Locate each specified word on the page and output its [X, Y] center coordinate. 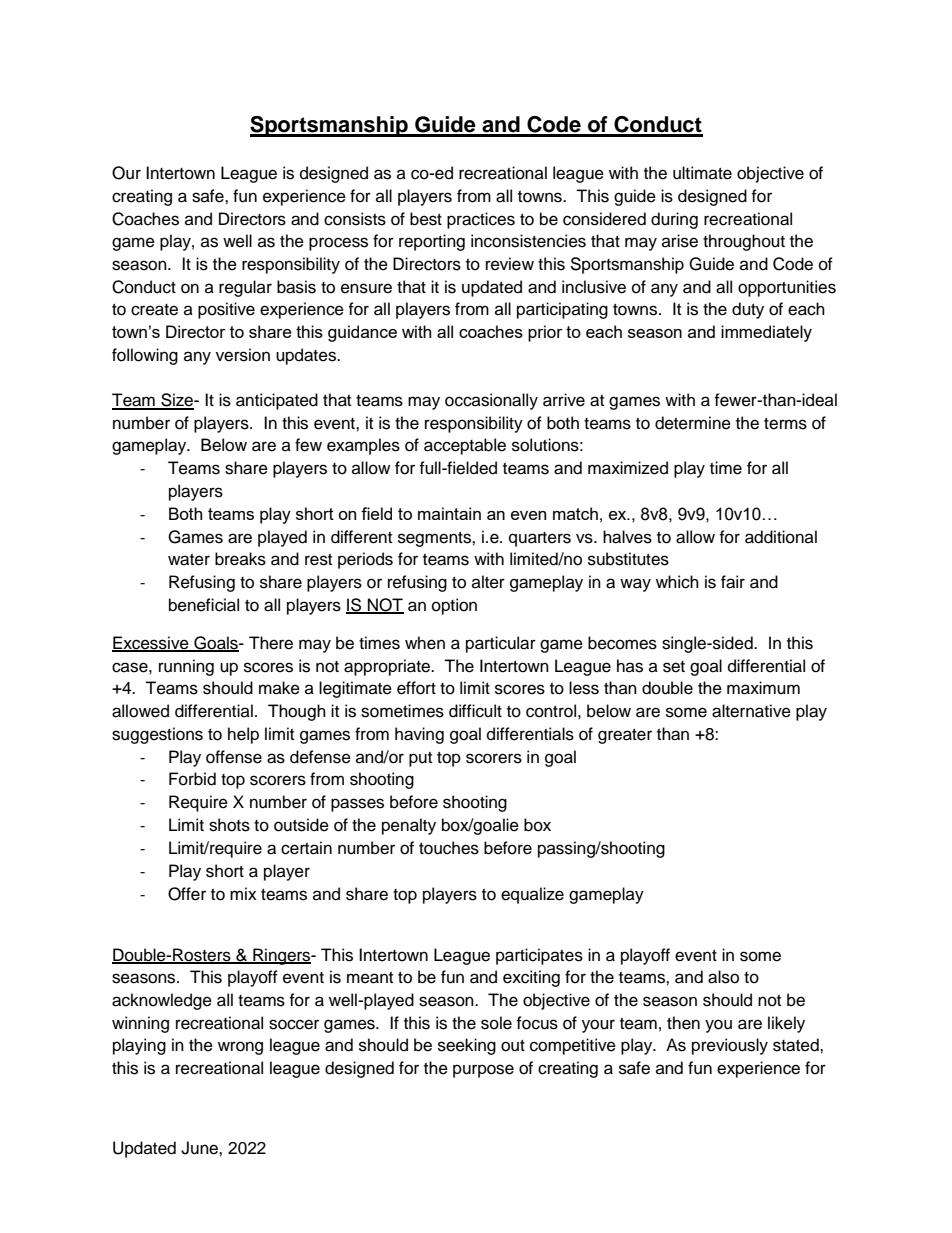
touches [449, 848]
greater [625, 736]
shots [229, 825]
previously [730, 1046]
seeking [467, 1046]
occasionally [491, 401]
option [454, 606]
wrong [240, 1048]
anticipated [277, 401]
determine [693, 423]
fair [733, 582]
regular [245, 288]
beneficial [204, 605]
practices [481, 220]
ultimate [702, 173]
